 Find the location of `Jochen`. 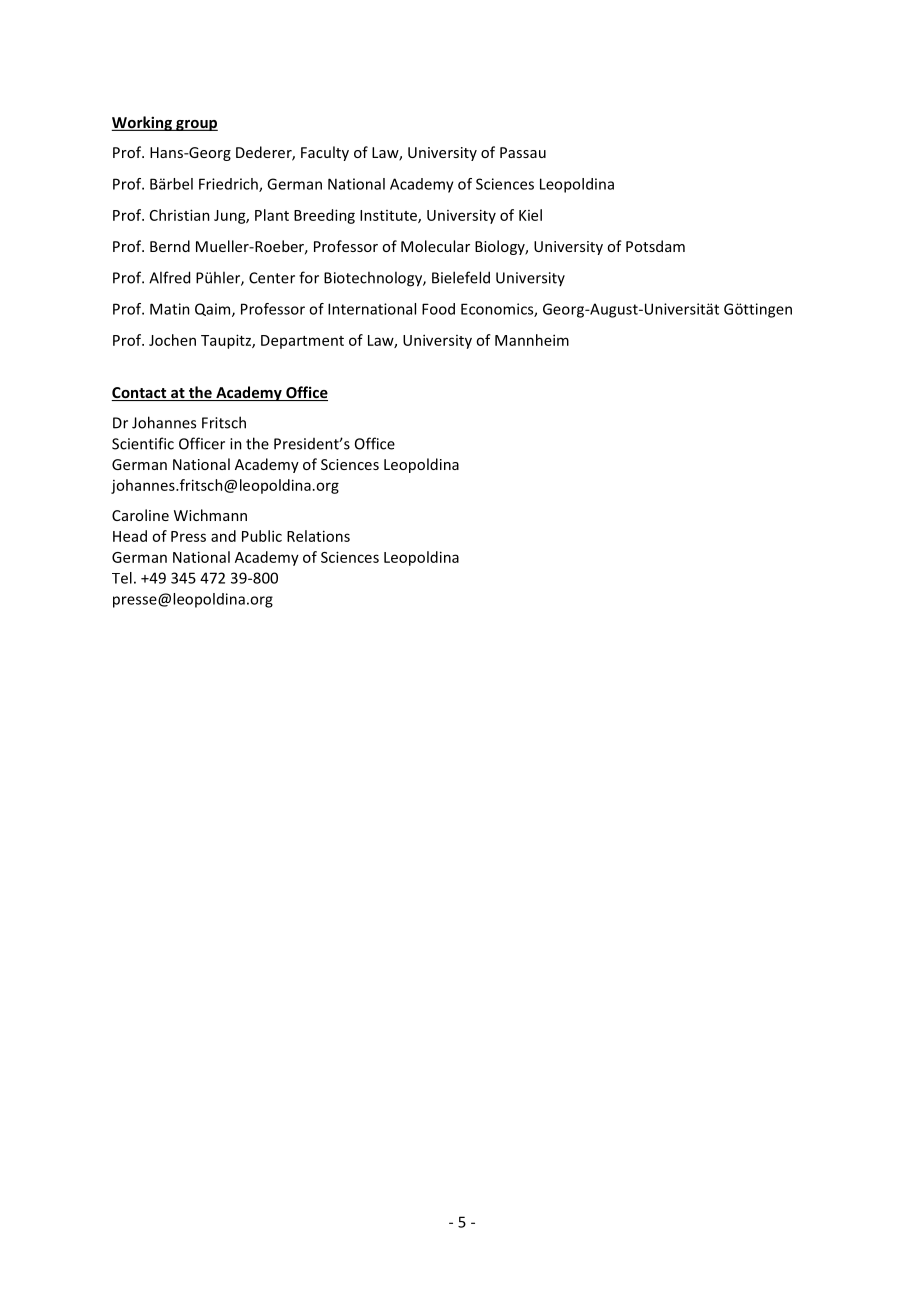

Jochen is located at coordinates (172, 340).
